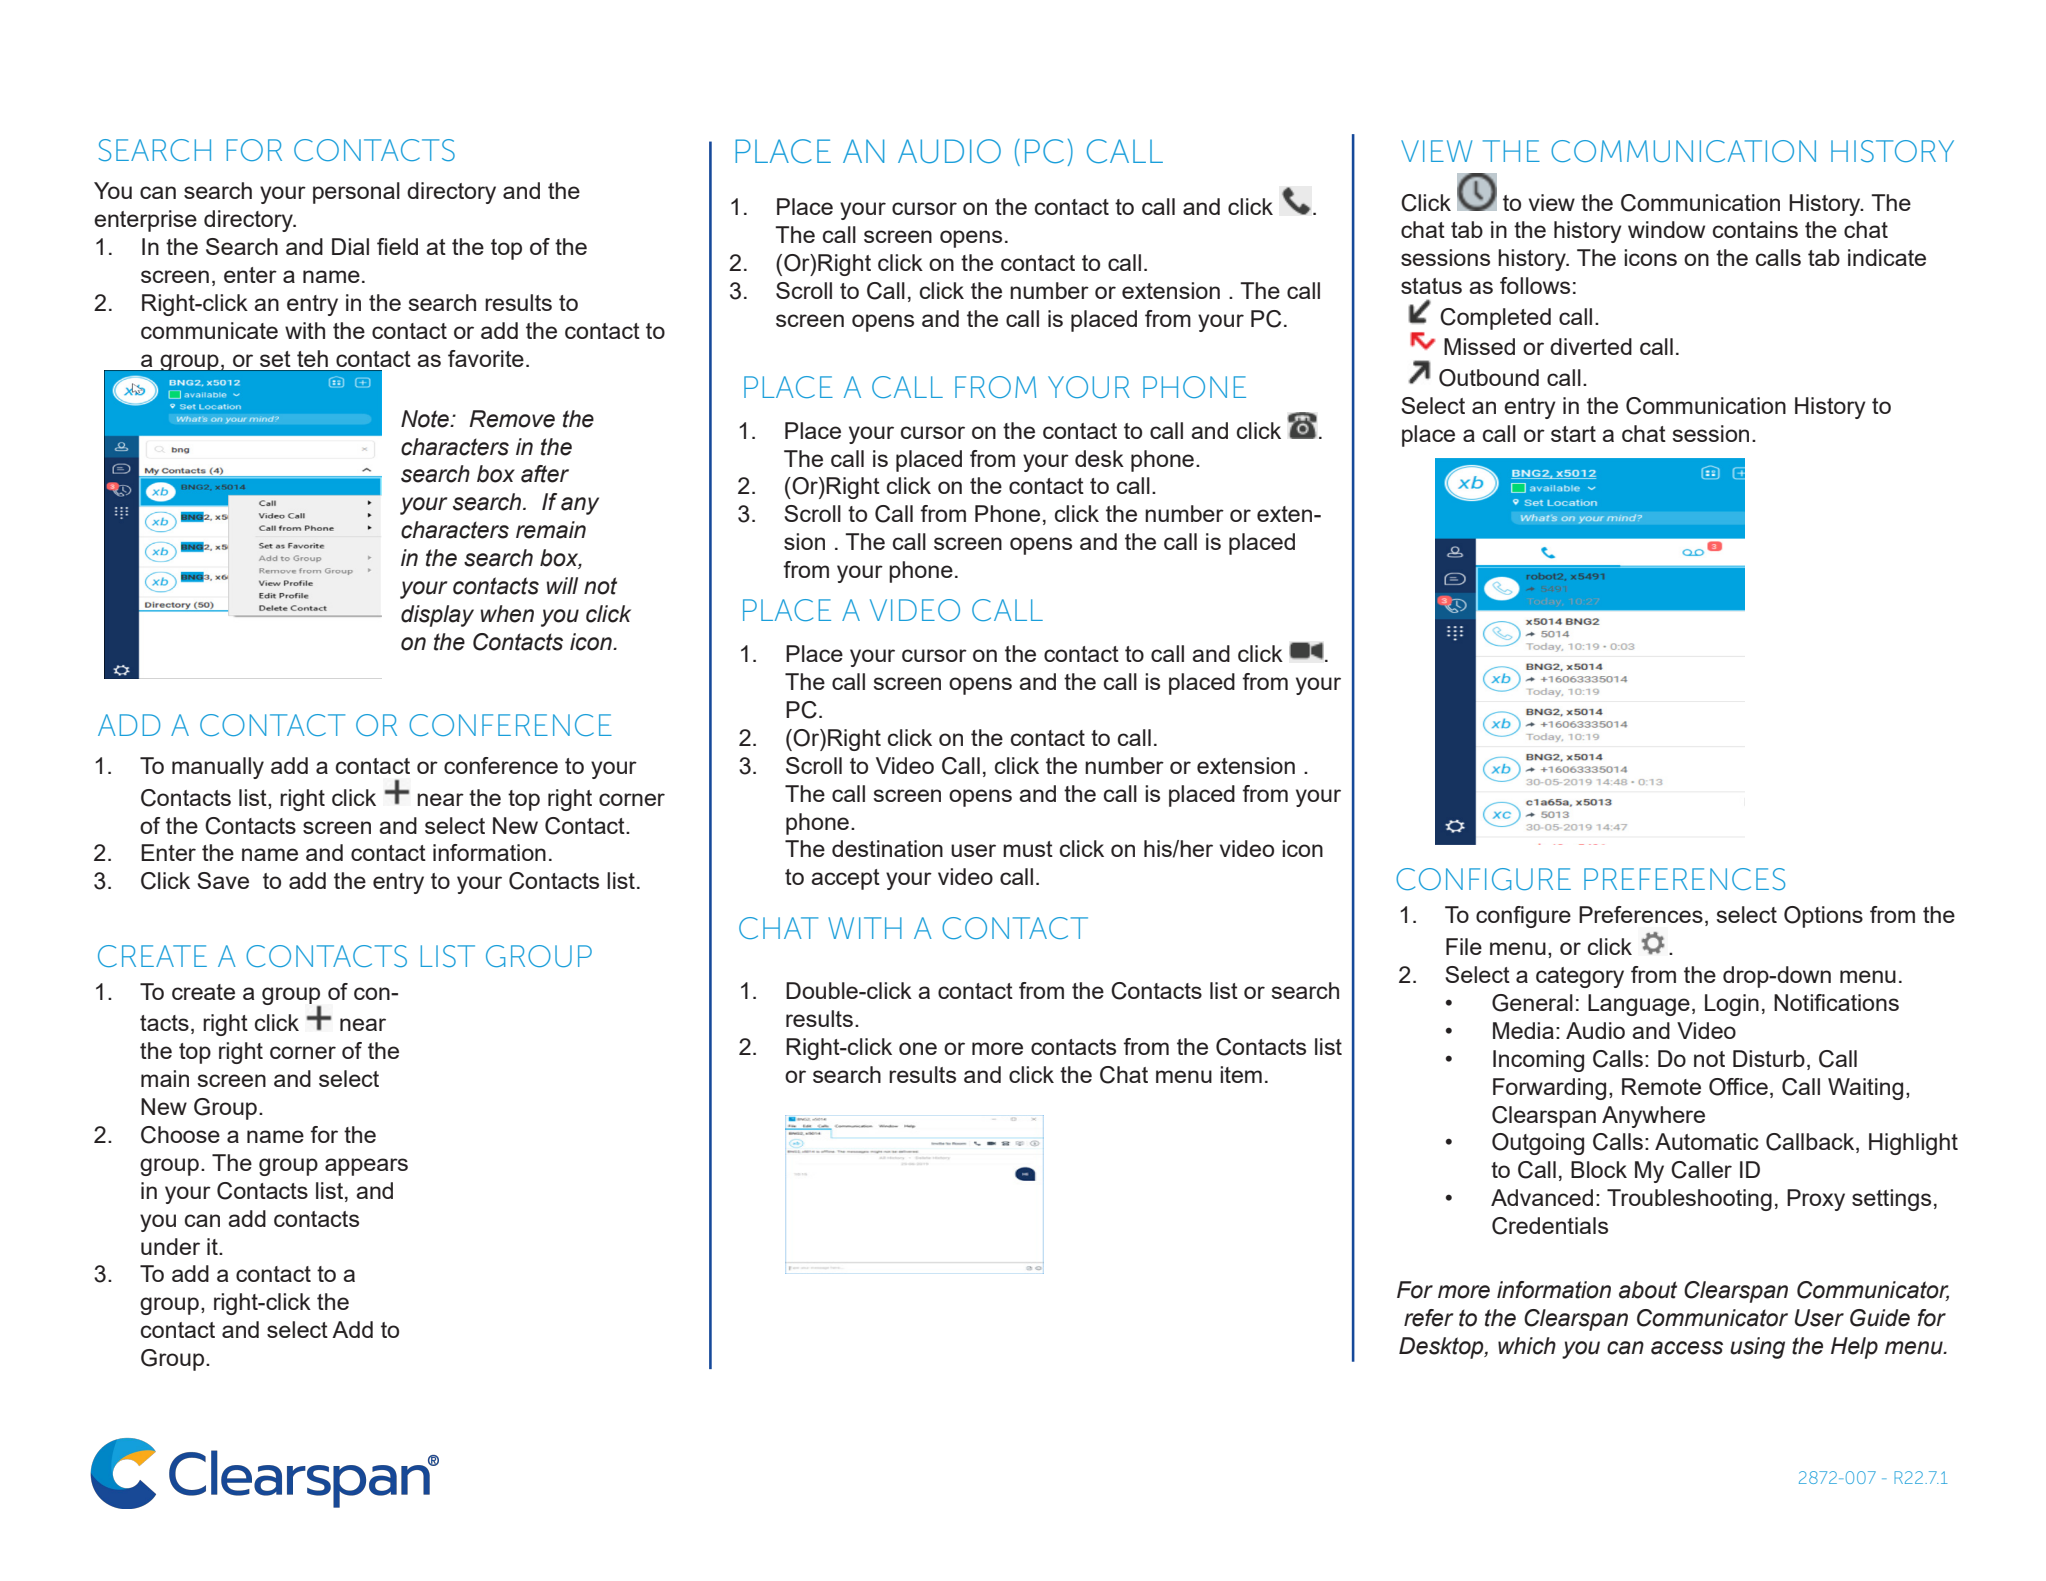  Describe the element at coordinates (1823, 917) in the document. I see `Options` at that location.
